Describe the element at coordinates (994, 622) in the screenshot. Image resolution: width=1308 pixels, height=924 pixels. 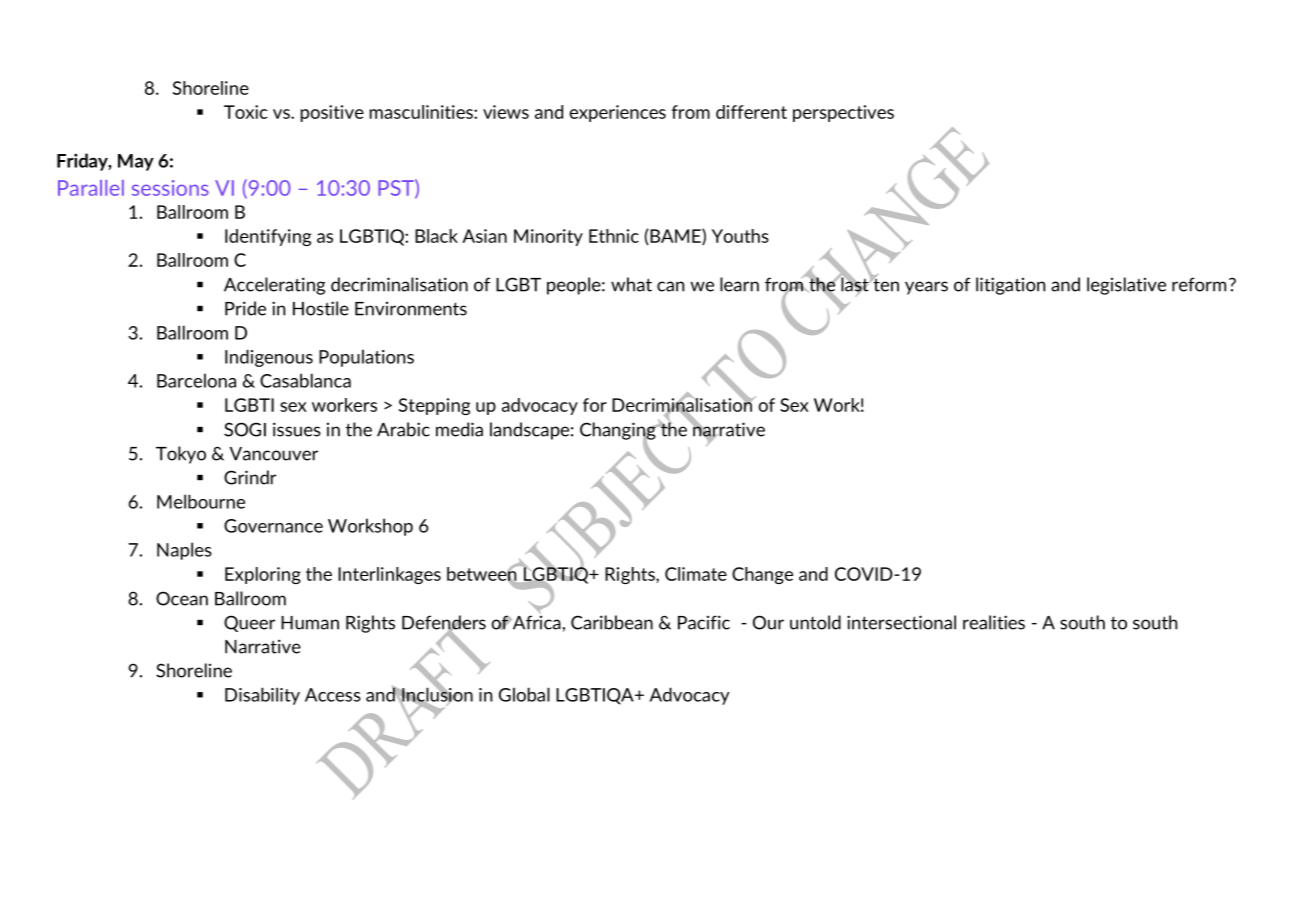
I see `realities` at that location.
